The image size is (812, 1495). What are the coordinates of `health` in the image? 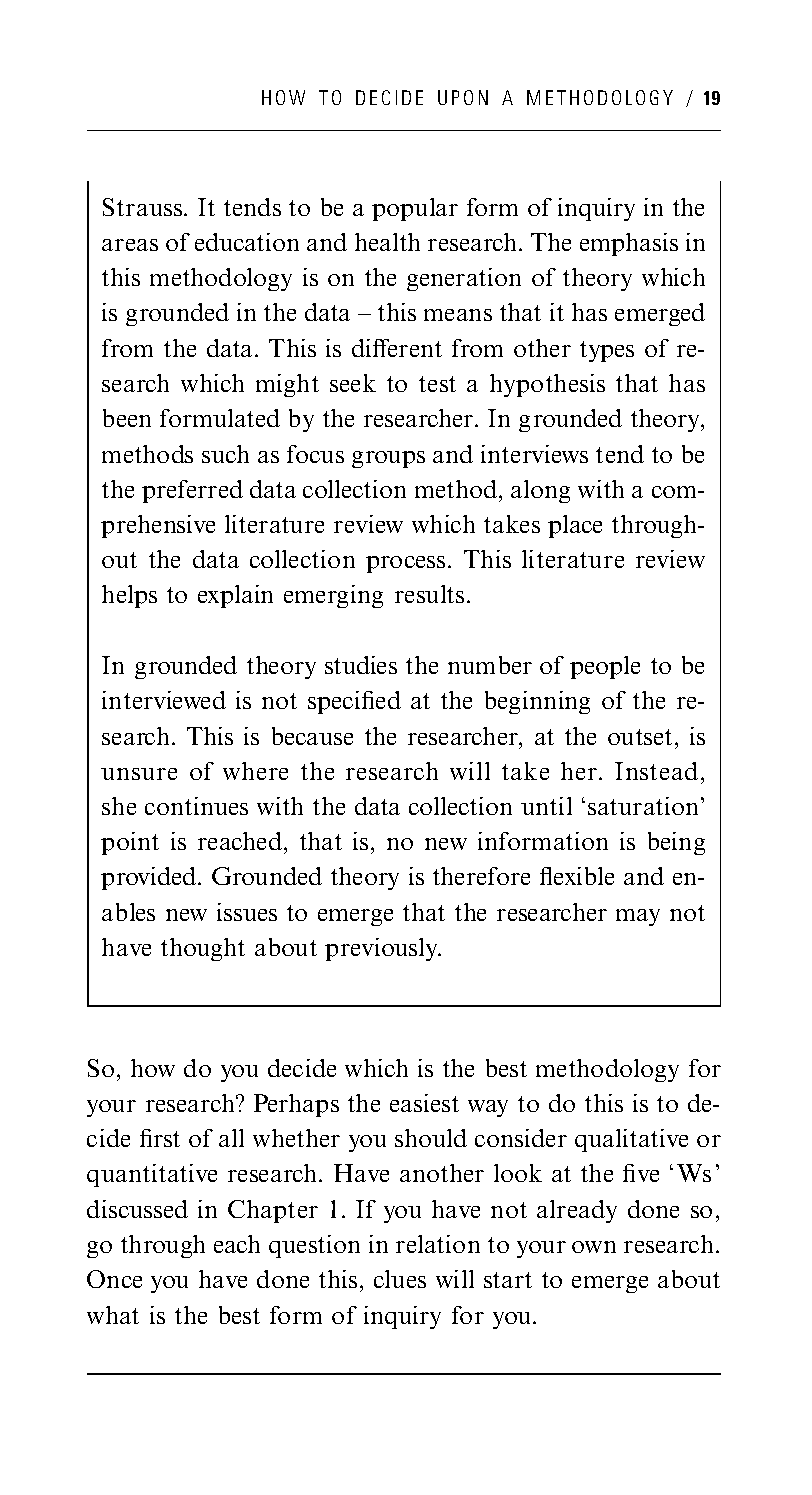 It's located at (387, 242).
